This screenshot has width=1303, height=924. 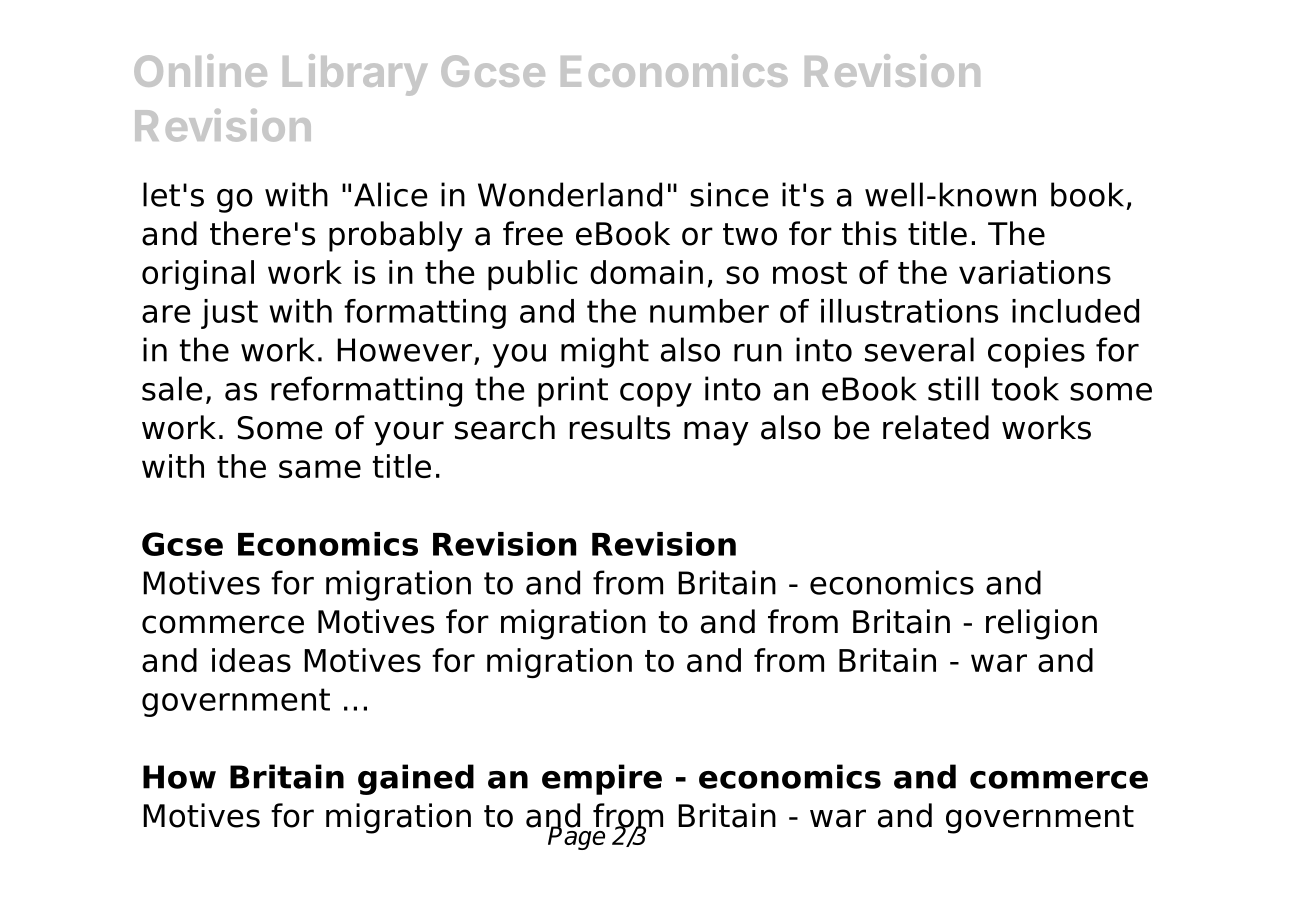 What do you see at coordinates (716, 433) in the screenshot?
I see `may` at bounding box center [716, 433].
